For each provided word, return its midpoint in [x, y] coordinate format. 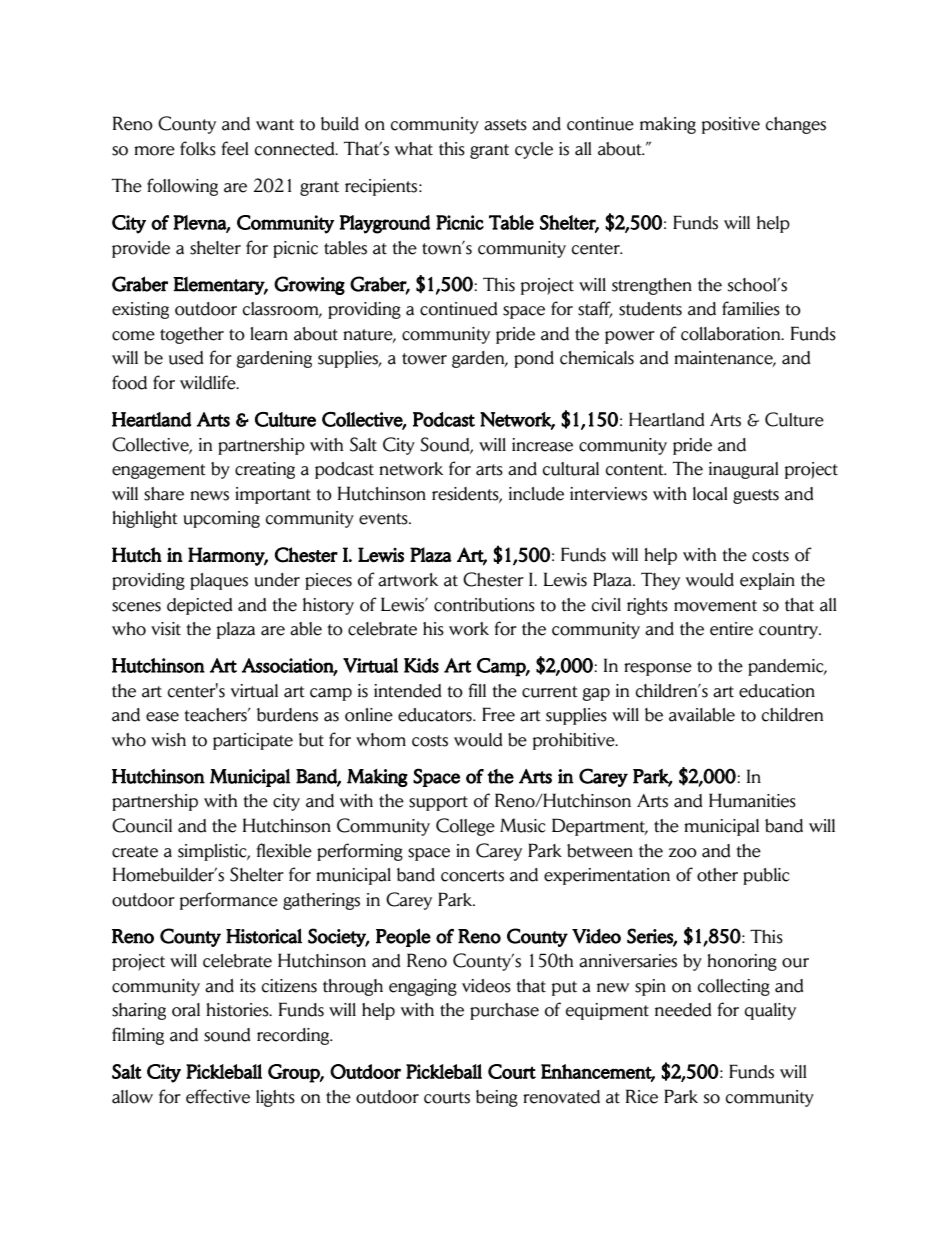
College [465, 827]
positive [731, 125]
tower [424, 359]
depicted [199, 606]
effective [218, 1096]
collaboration [732, 334]
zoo [683, 853]
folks [198, 148]
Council [142, 825]
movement [715, 606]
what [414, 149]
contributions [484, 605]
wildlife [209, 382]
